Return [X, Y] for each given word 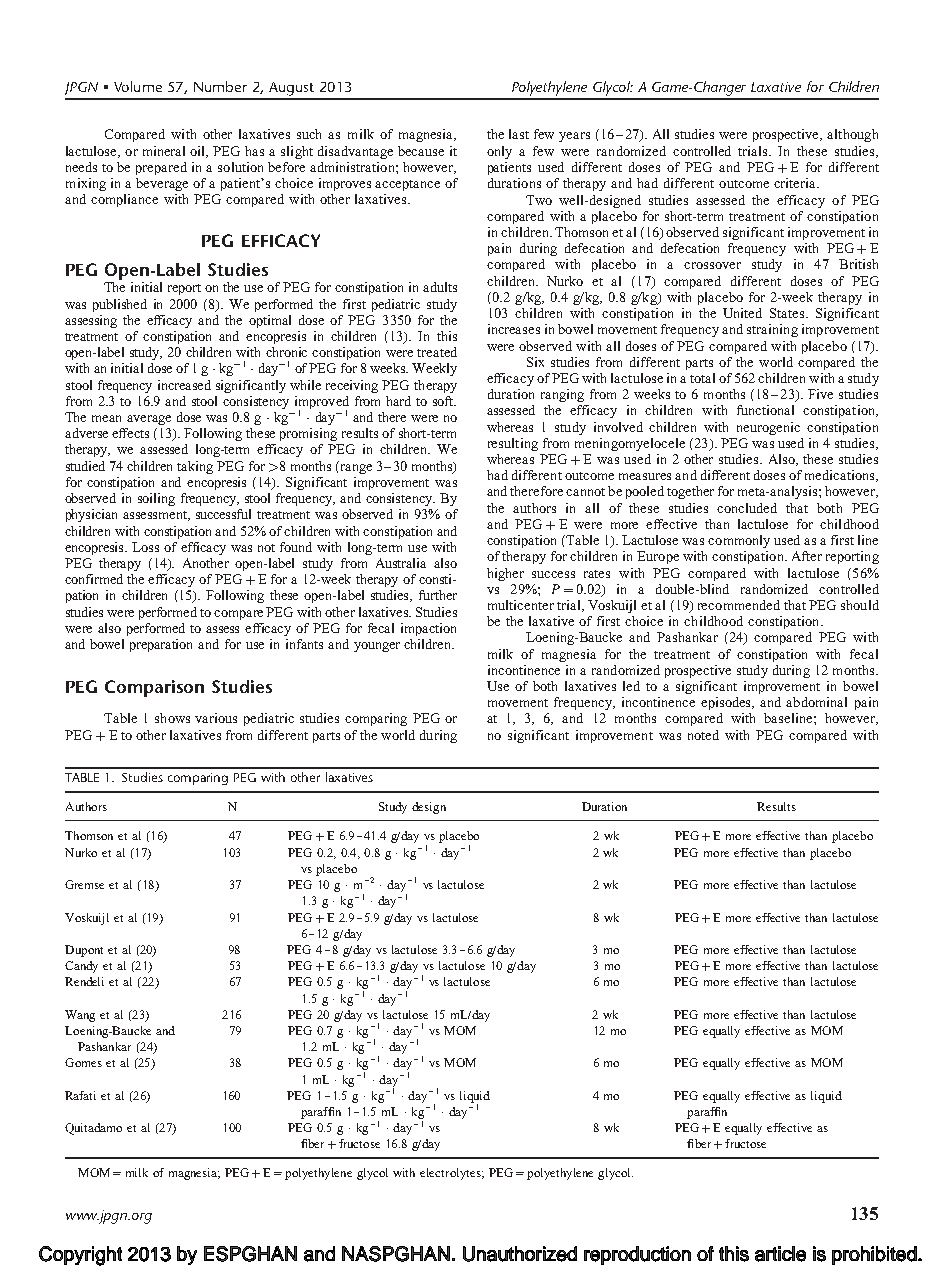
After [807, 556]
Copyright [80, 1256]
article [780, 1254]
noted [703, 735]
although [852, 135]
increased [184, 385]
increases [514, 329]
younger [377, 647]
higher [505, 574]
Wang [80, 1016]
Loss [145, 547]
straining [772, 330]
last [519, 134]
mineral [164, 151]
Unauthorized [520, 1254]
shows [172, 718]
